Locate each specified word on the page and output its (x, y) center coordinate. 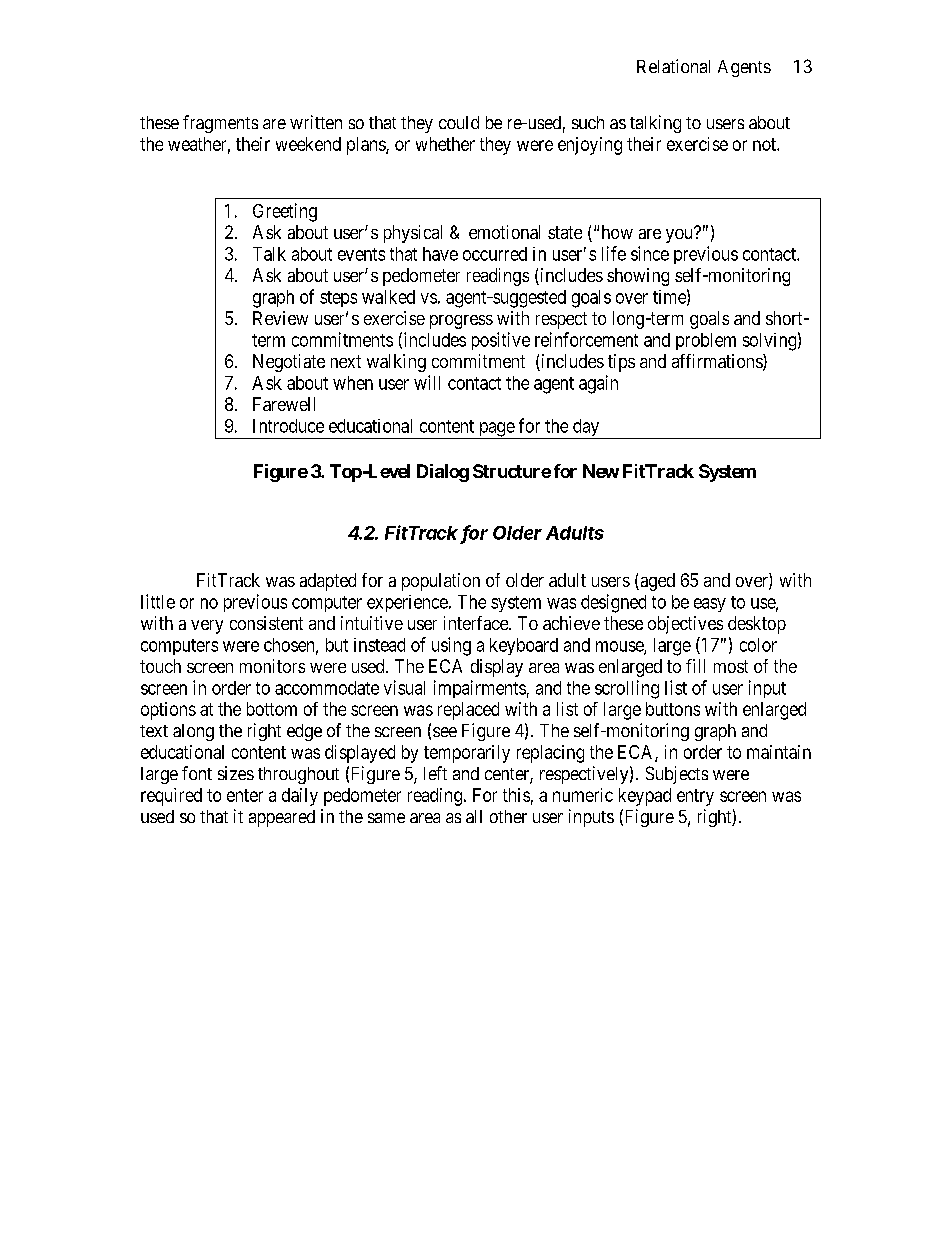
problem (706, 341)
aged (656, 582)
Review (280, 318)
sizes (236, 773)
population (441, 582)
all (474, 816)
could (459, 122)
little (158, 601)
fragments (220, 124)
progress (461, 322)
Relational (673, 66)
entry (695, 797)
